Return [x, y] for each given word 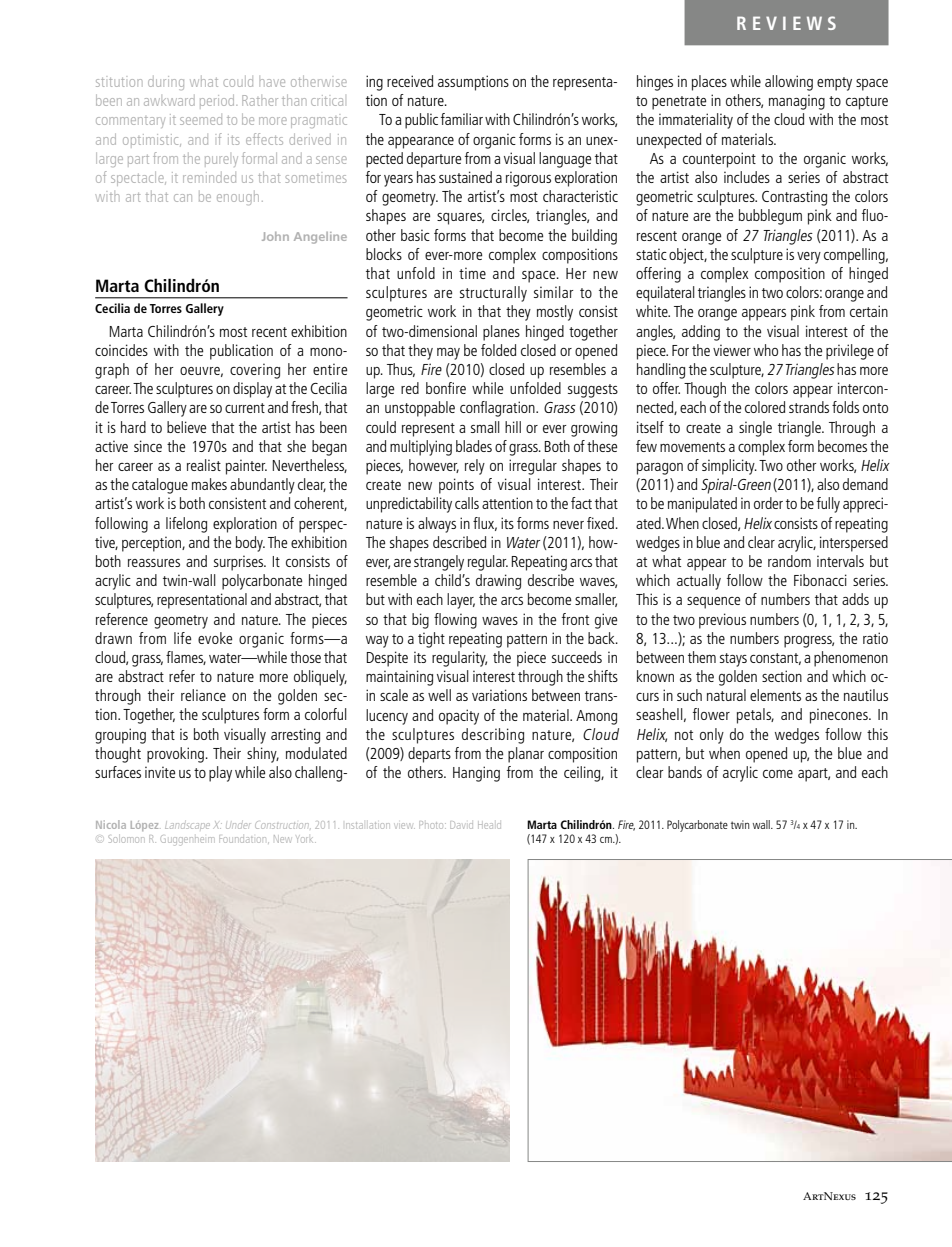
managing [797, 102]
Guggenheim [187, 840]
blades [474, 446]
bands [685, 772]
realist [204, 465]
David [461, 825]
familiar [462, 119]
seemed [201, 121]
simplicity [729, 467]
